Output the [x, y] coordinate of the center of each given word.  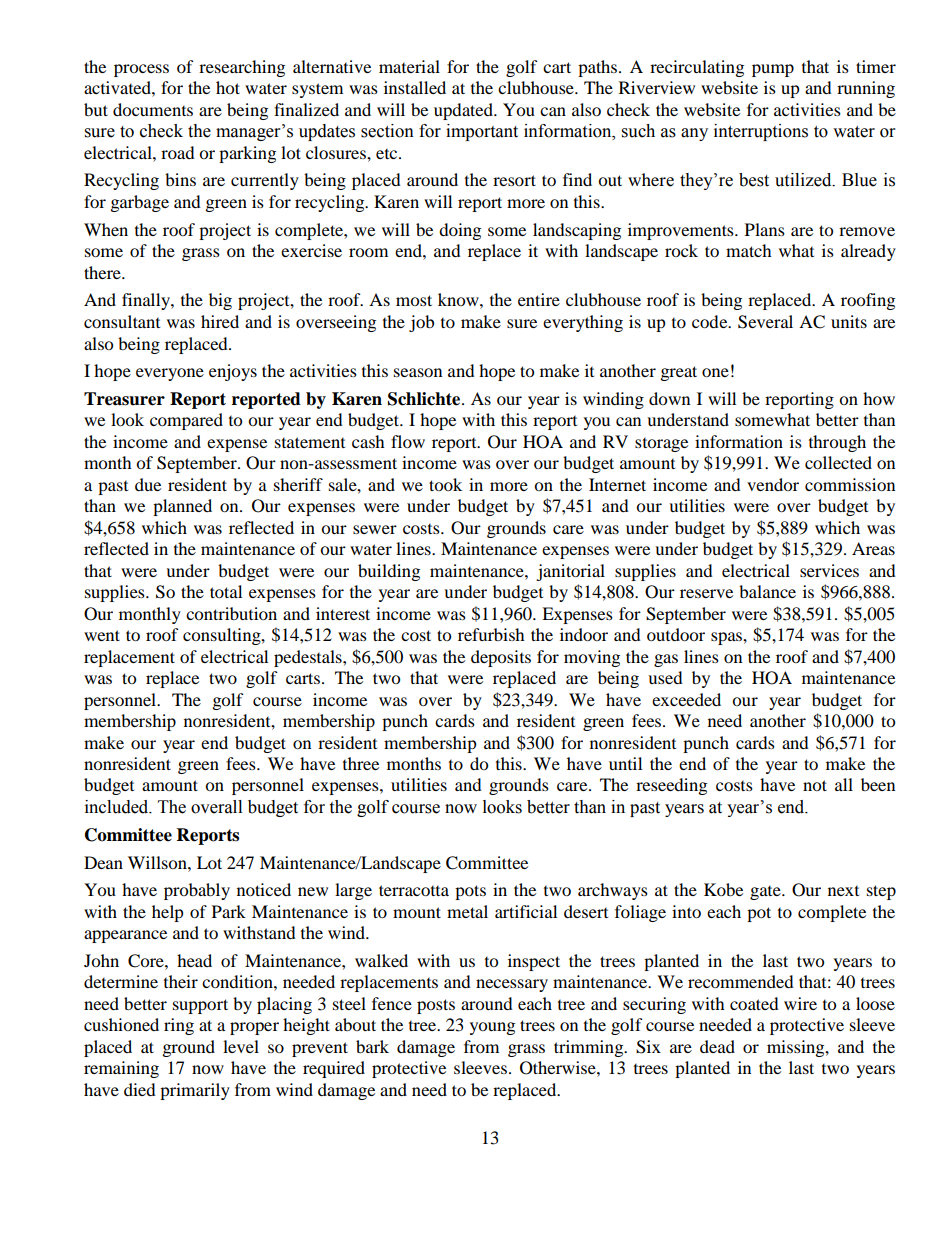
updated [464, 111]
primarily [195, 1091]
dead [717, 1046]
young [492, 1028]
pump [773, 70]
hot [228, 87]
